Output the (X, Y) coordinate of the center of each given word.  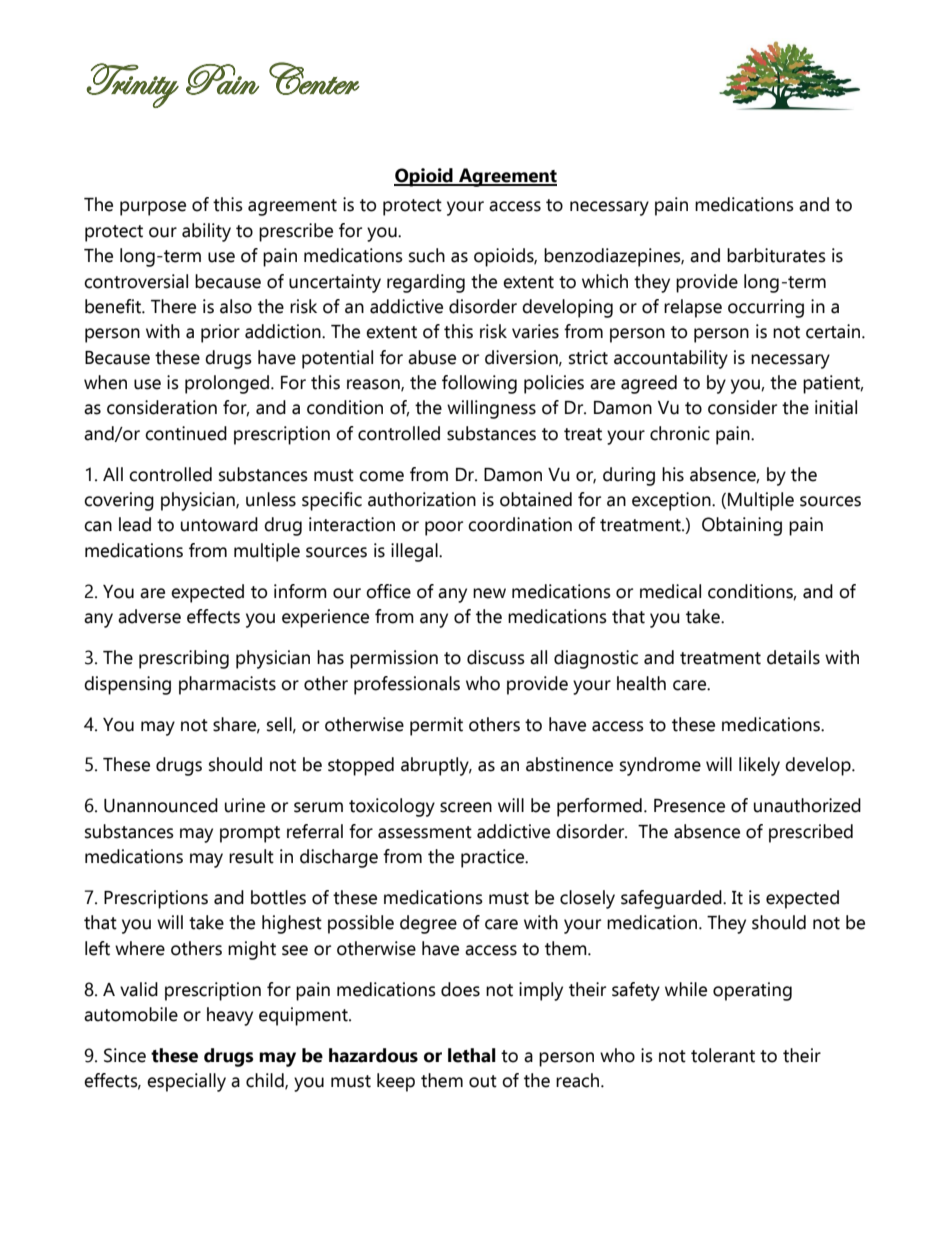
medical (670, 591)
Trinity (132, 85)
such (427, 255)
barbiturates (776, 255)
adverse (149, 616)
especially (186, 1082)
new (489, 593)
